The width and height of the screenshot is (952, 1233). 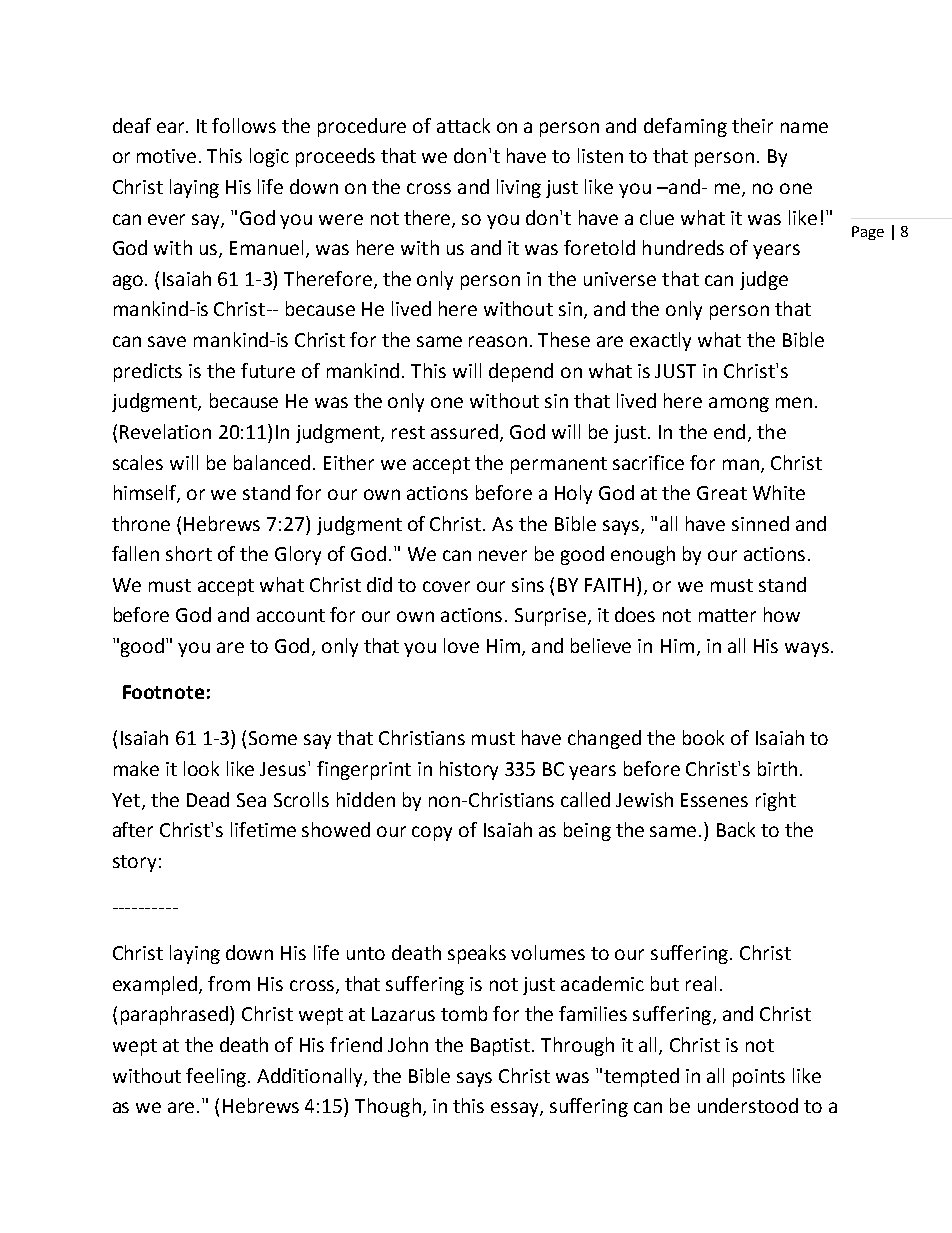 What do you see at coordinates (739, 404) in the screenshot?
I see `among` at bounding box center [739, 404].
